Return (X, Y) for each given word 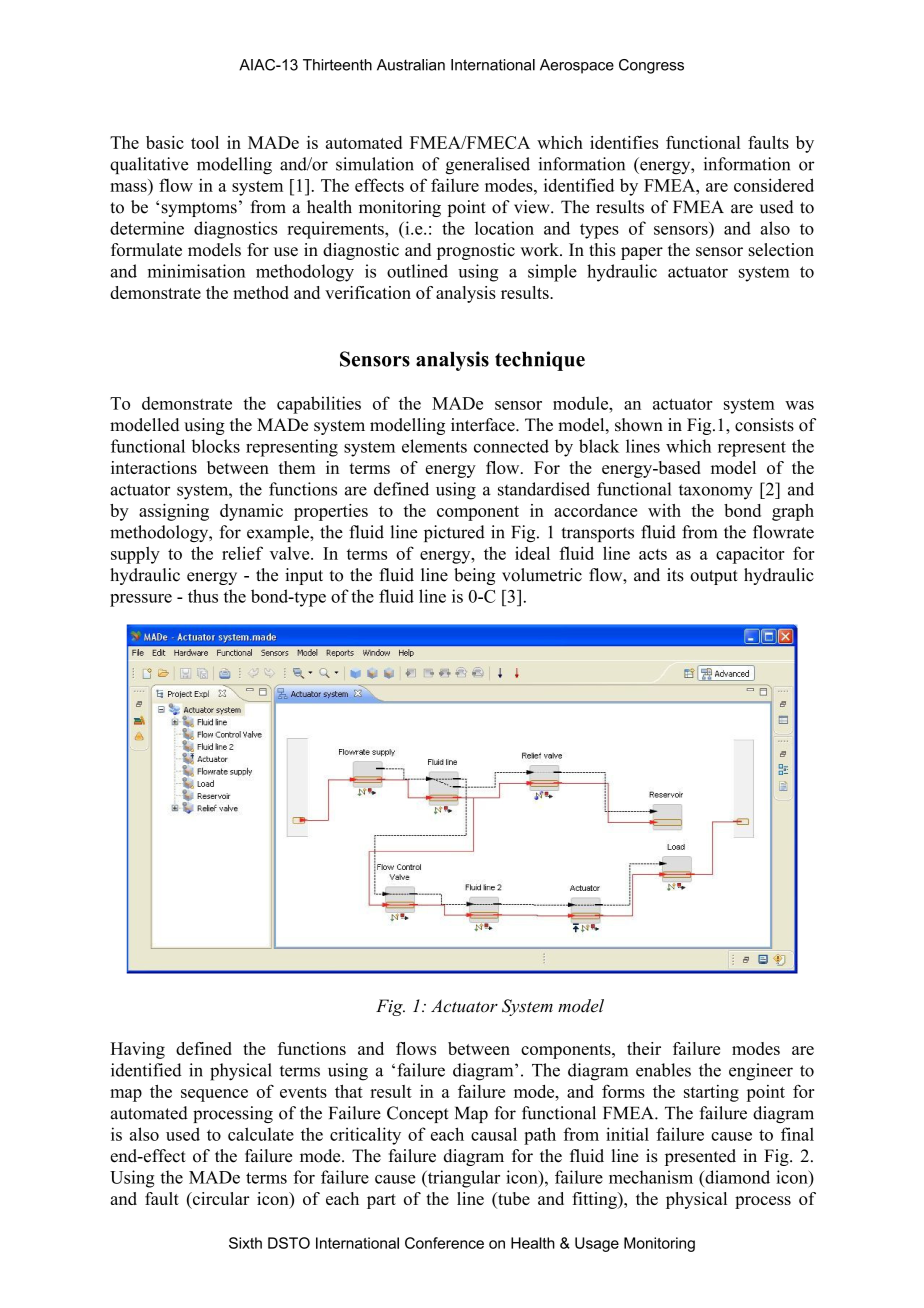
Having (137, 1050)
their (644, 1048)
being (474, 576)
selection (781, 249)
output (714, 577)
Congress (651, 66)
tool (205, 142)
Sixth (245, 1243)
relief (242, 553)
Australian (411, 65)
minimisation (196, 271)
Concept (418, 1114)
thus (203, 596)
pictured (454, 533)
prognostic (476, 251)
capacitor (750, 555)
